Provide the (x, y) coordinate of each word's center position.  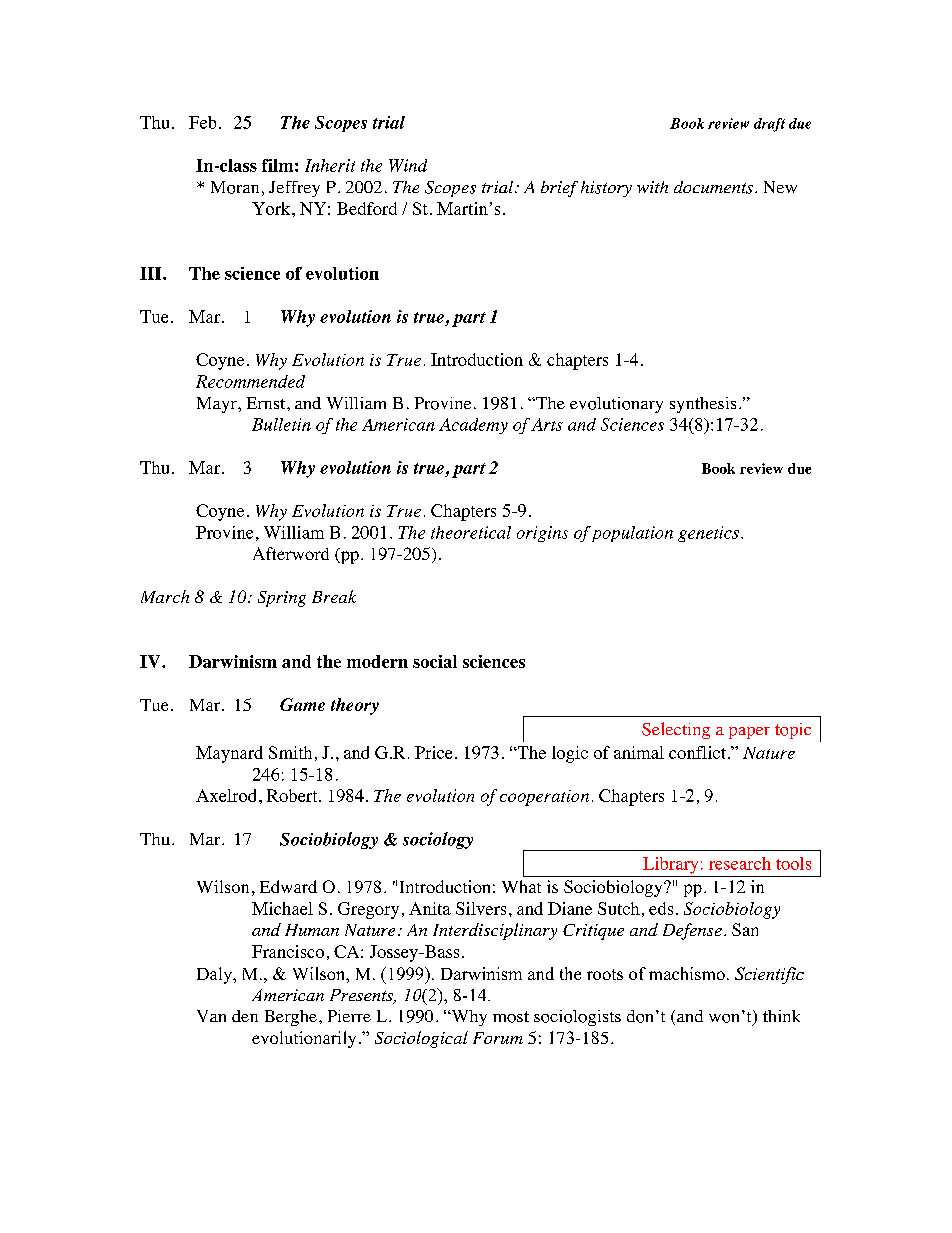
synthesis (703, 405)
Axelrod (226, 795)
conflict (697, 752)
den (245, 1016)
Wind (408, 165)
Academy (473, 426)
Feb (202, 122)
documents (713, 187)
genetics (708, 534)
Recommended (250, 381)
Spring (282, 599)
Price (433, 752)
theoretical (471, 532)
